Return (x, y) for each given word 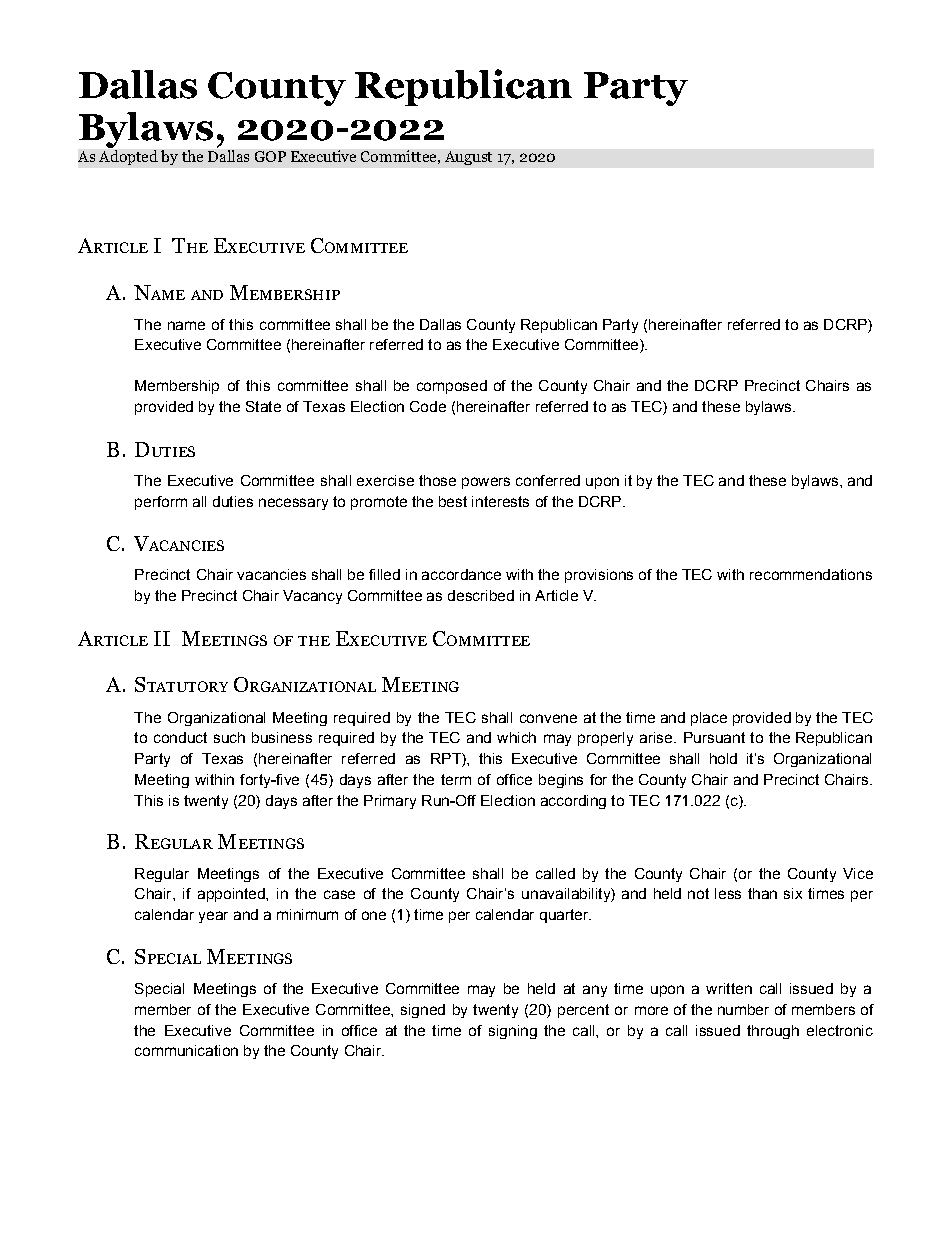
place (709, 719)
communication (186, 1050)
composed (452, 387)
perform (161, 503)
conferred (548, 480)
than (762, 893)
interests (500, 501)
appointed (232, 895)
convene (548, 718)
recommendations (811, 574)
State (263, 406)
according (573, 802)
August (468, 158)
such (229, 737)
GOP (270, 156)
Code (428, 406)
